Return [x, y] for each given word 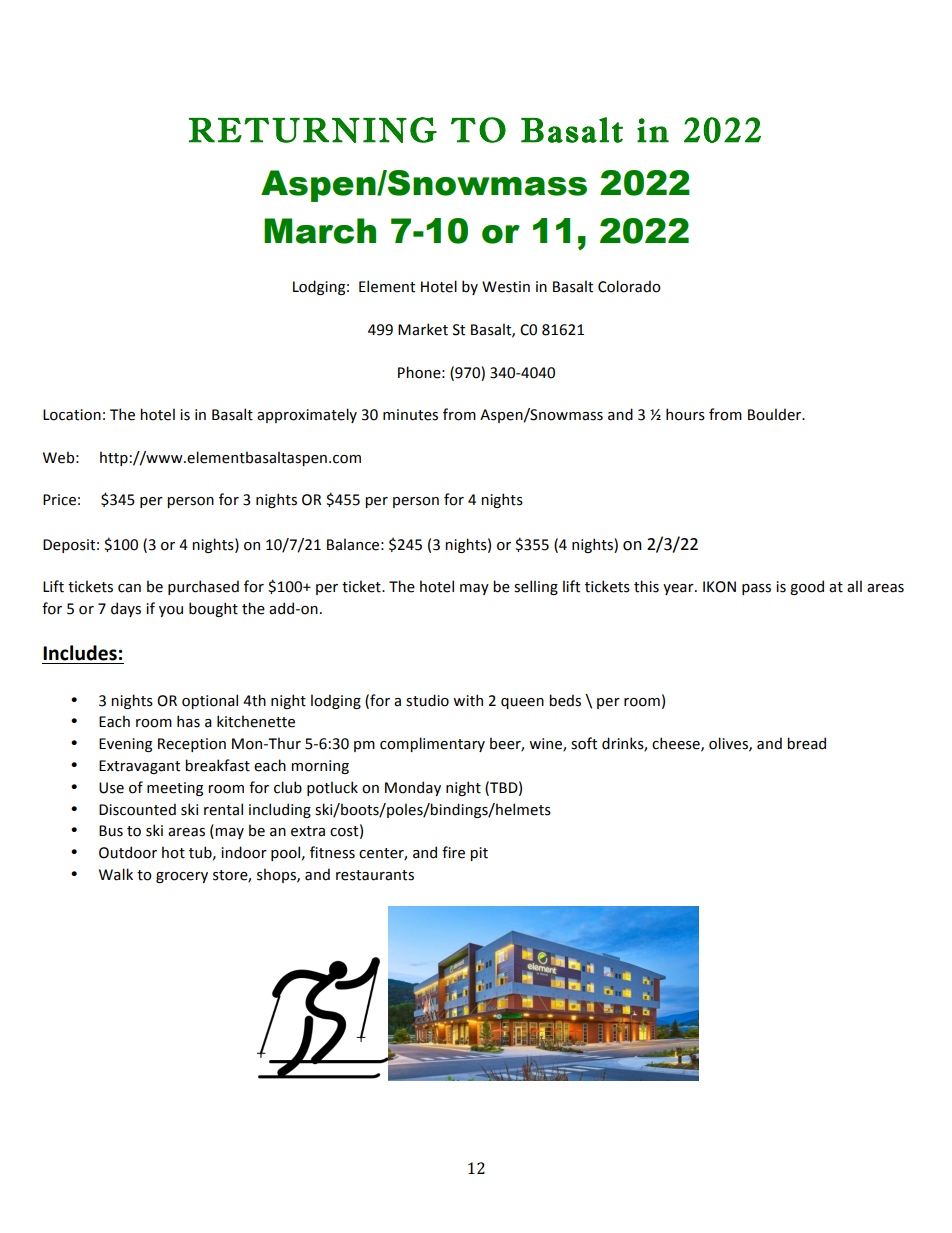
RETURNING [313, 130]
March [320, 231]
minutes [410, 415]
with [468, 700]
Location [72, 415]
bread [806, 743]
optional [210, 701]
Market [423, 329]
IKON [719, 587]
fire [453, 852]
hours [685, 414]
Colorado [629, 286]
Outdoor [128, 852]
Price [59, 500]
